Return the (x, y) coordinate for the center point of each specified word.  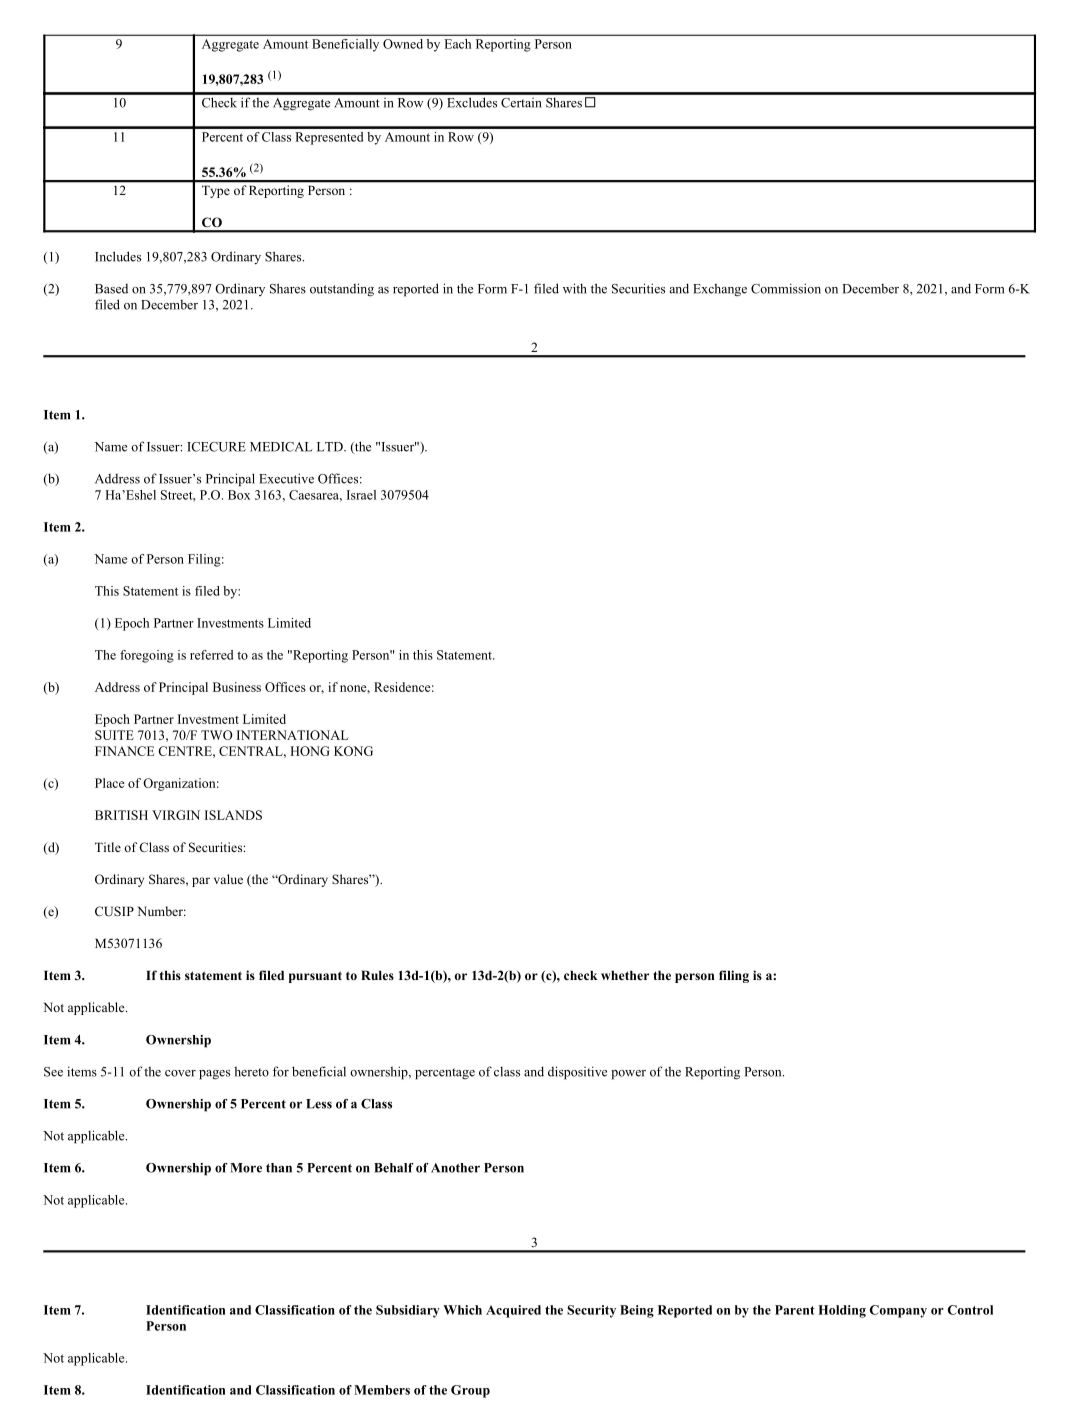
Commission (786, 288)
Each (458, 44)
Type (216, 192)
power (628, 1075)
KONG (353, 751)
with (575, 288)
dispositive (577, 1073)
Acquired (513, 1311)
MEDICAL (281, 447)
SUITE (114, 735)
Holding (842, 1311)
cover (180, 1073)
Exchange (720, 290)
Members (382, 1390)
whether (625, 975)
